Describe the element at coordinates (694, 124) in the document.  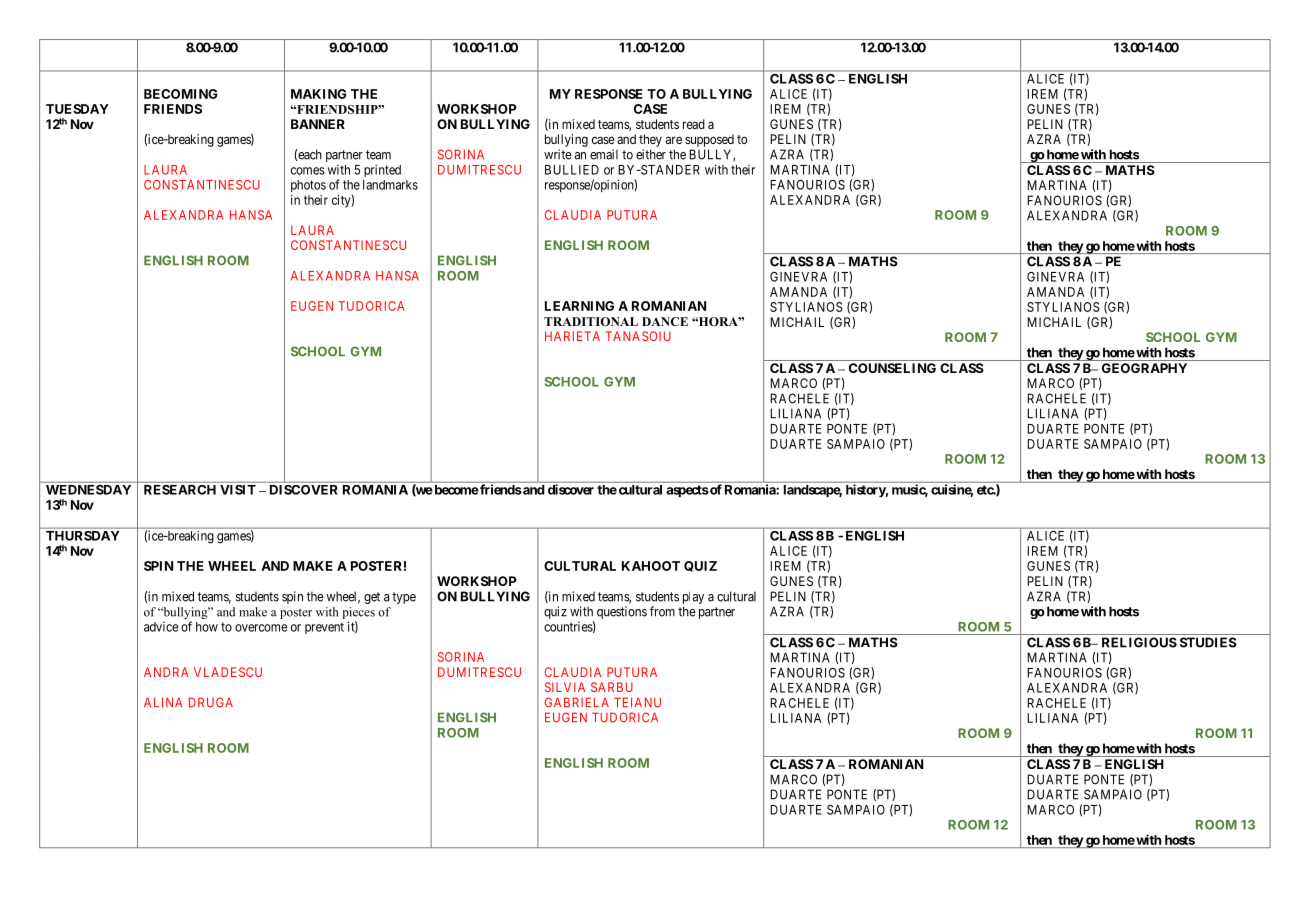
I see `read` at that location.
